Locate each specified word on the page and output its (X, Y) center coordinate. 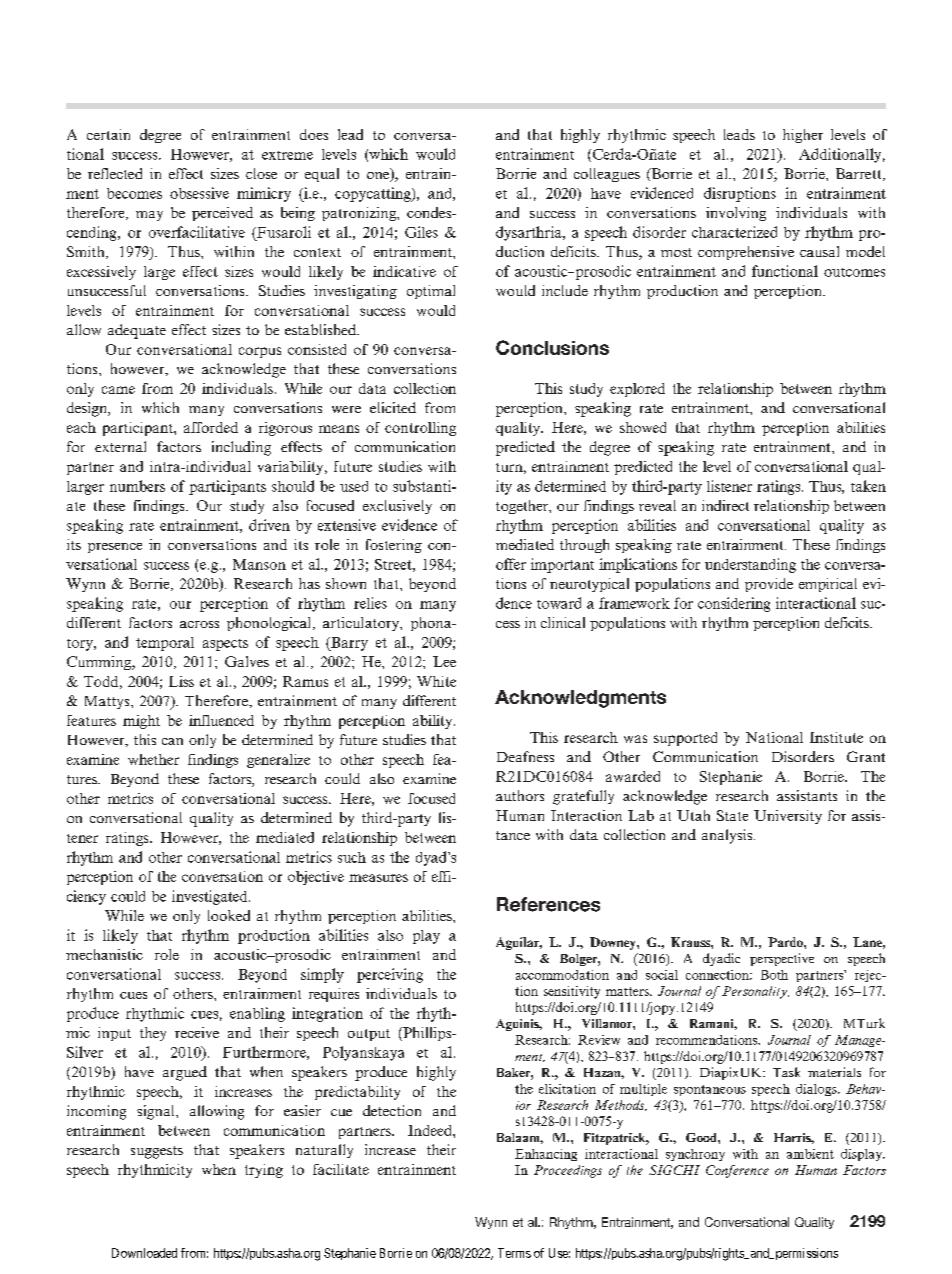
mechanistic (104, 954)
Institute (836, 737)
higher (803, 136)
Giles (421, 232)
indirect (725, 505)
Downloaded (144, 1253)
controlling (420, 429)
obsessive (199, 193)
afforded (211, 427)
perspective (782, 959)
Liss (181, 681)
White (436, 681)
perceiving (390, 975)
